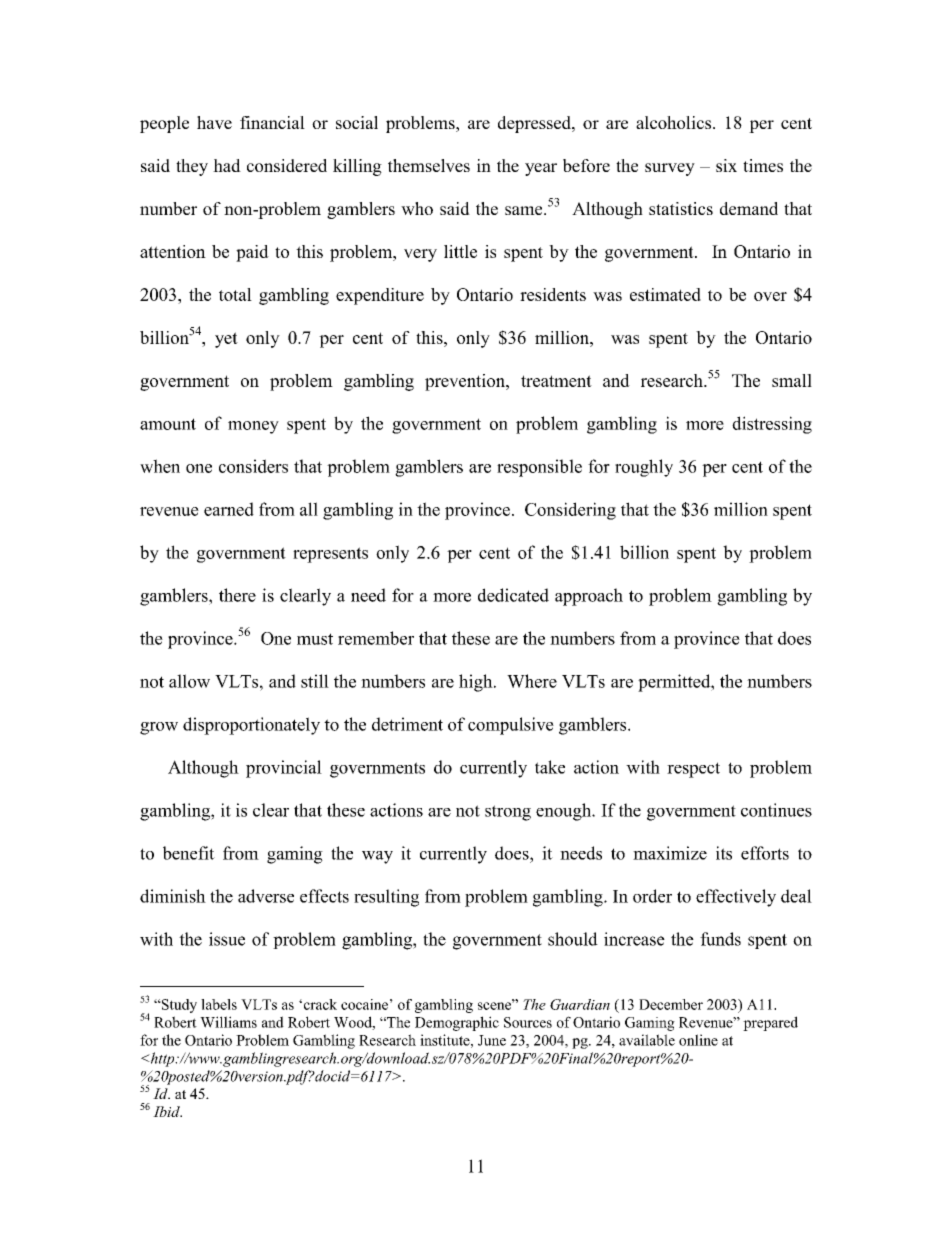  Describe the element at coordinates (792, 380) in the screenshot. I see `small` at that location.
